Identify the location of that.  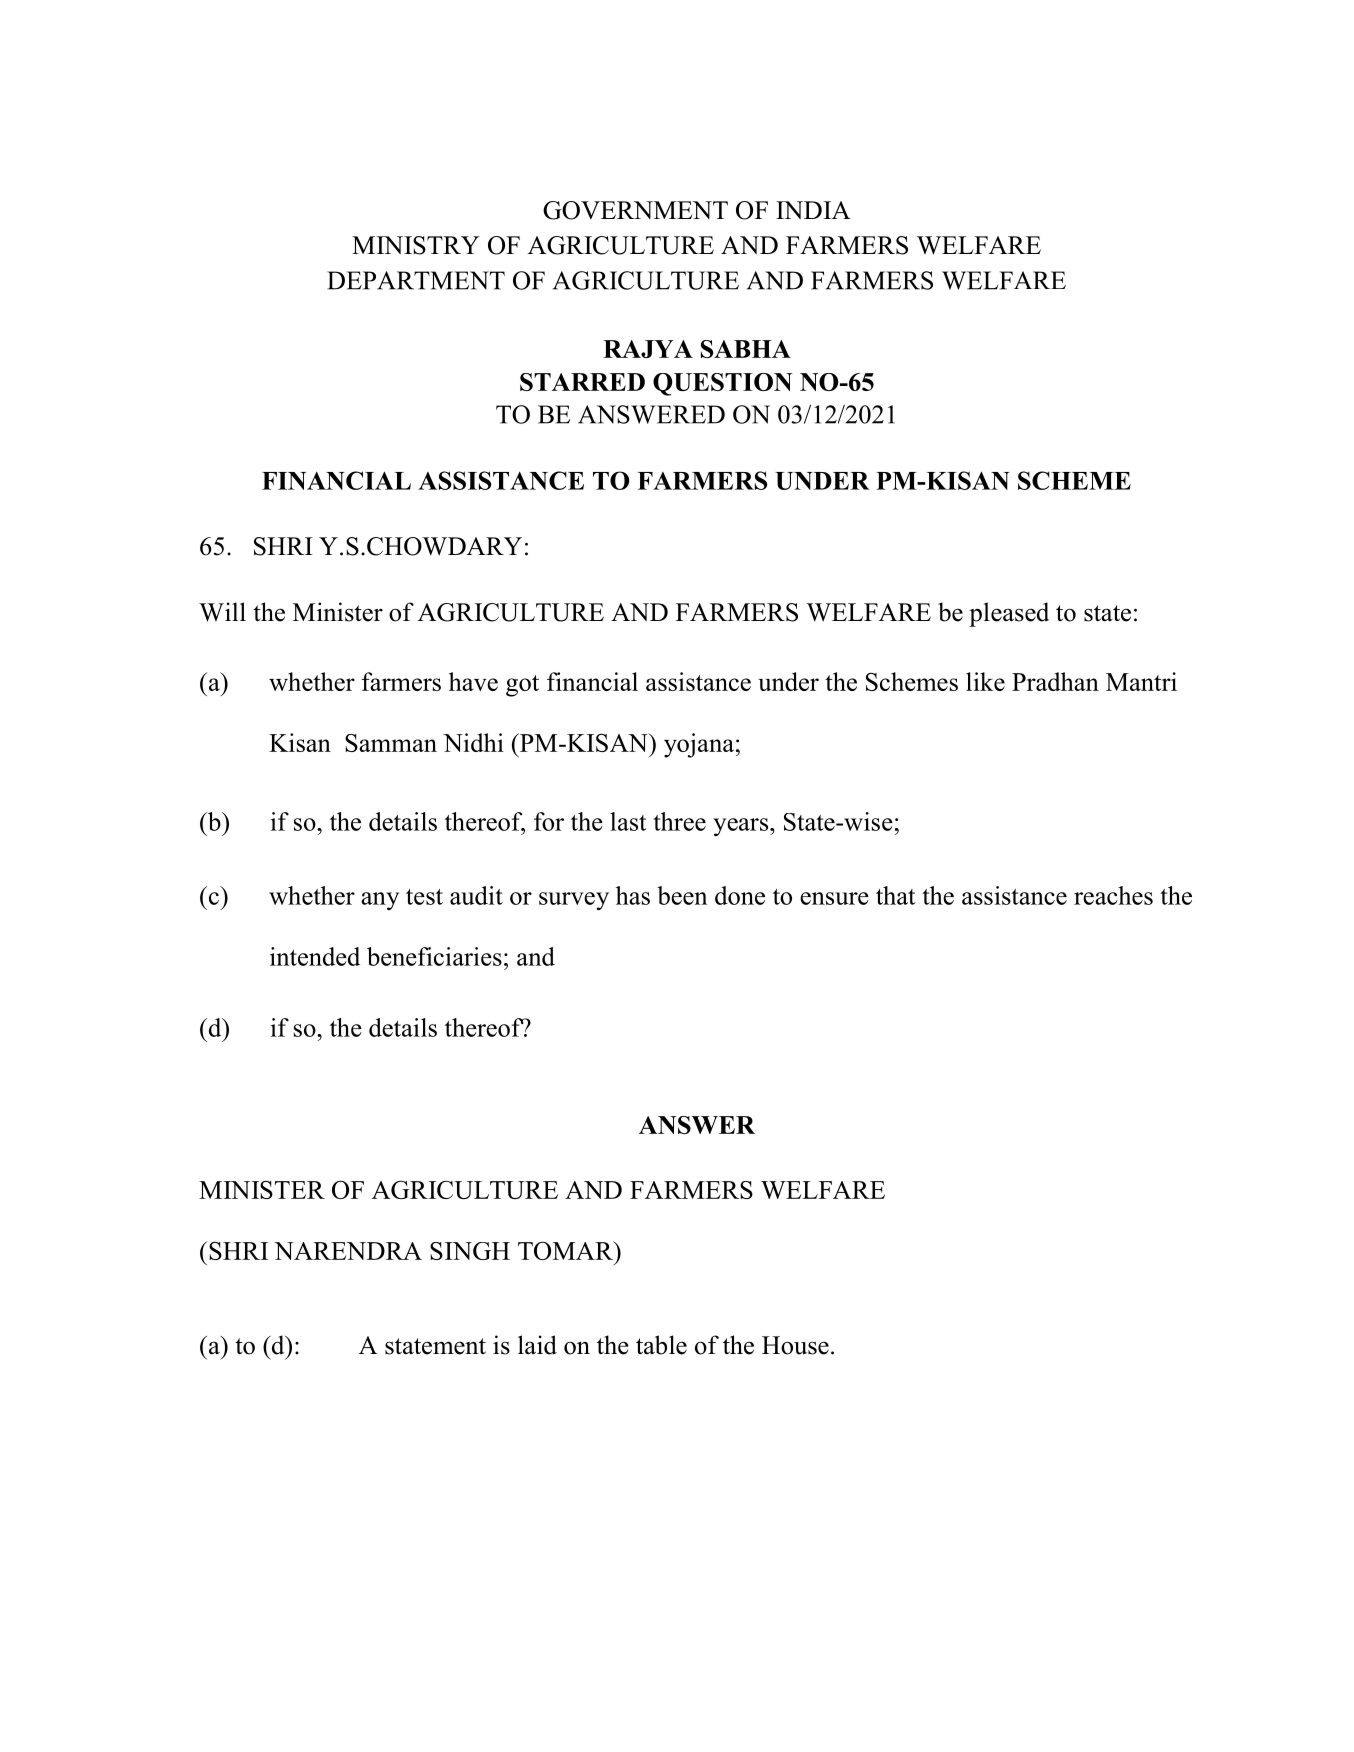
(895, 895).
